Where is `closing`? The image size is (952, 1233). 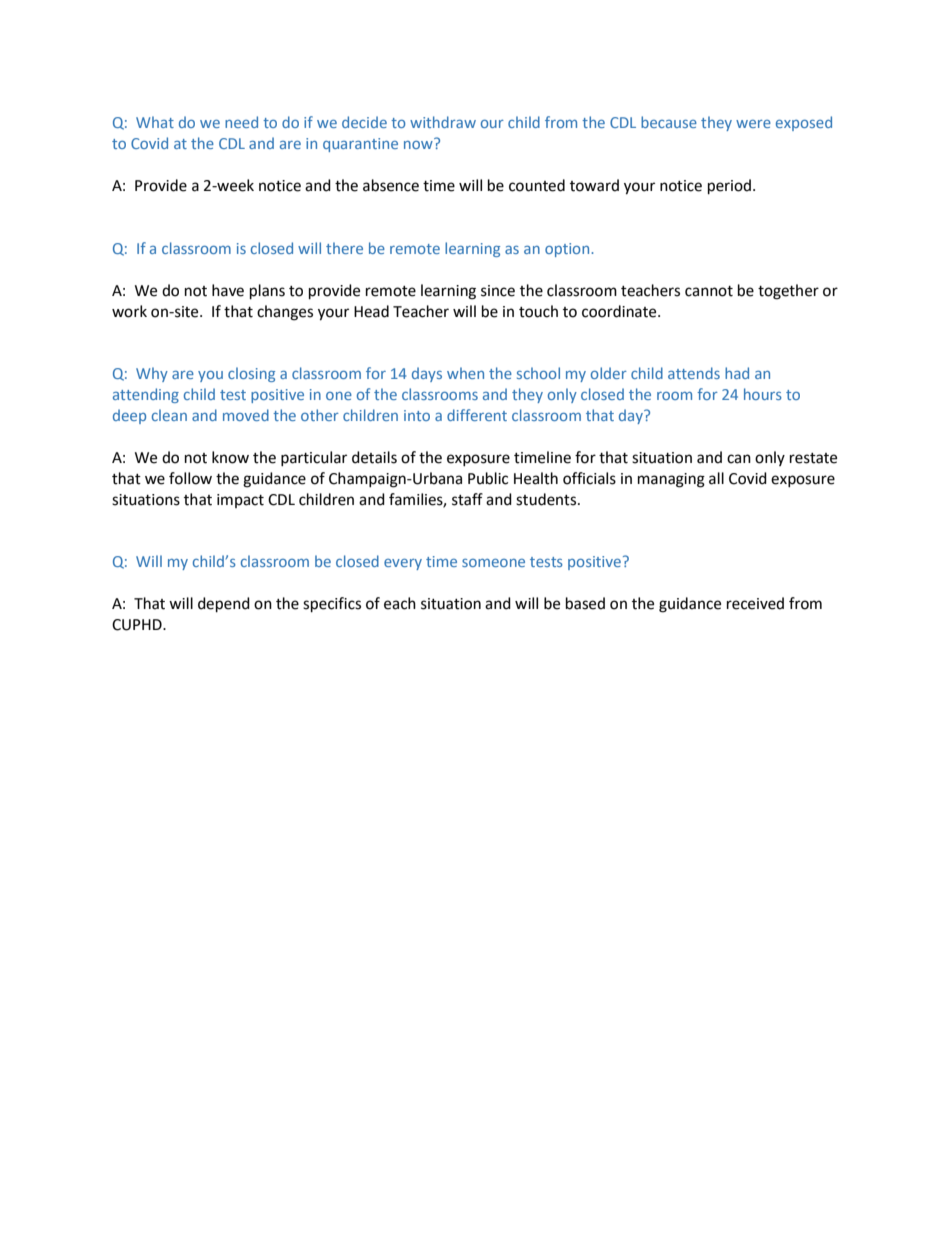
closing is located at coordinates (251, 374).
